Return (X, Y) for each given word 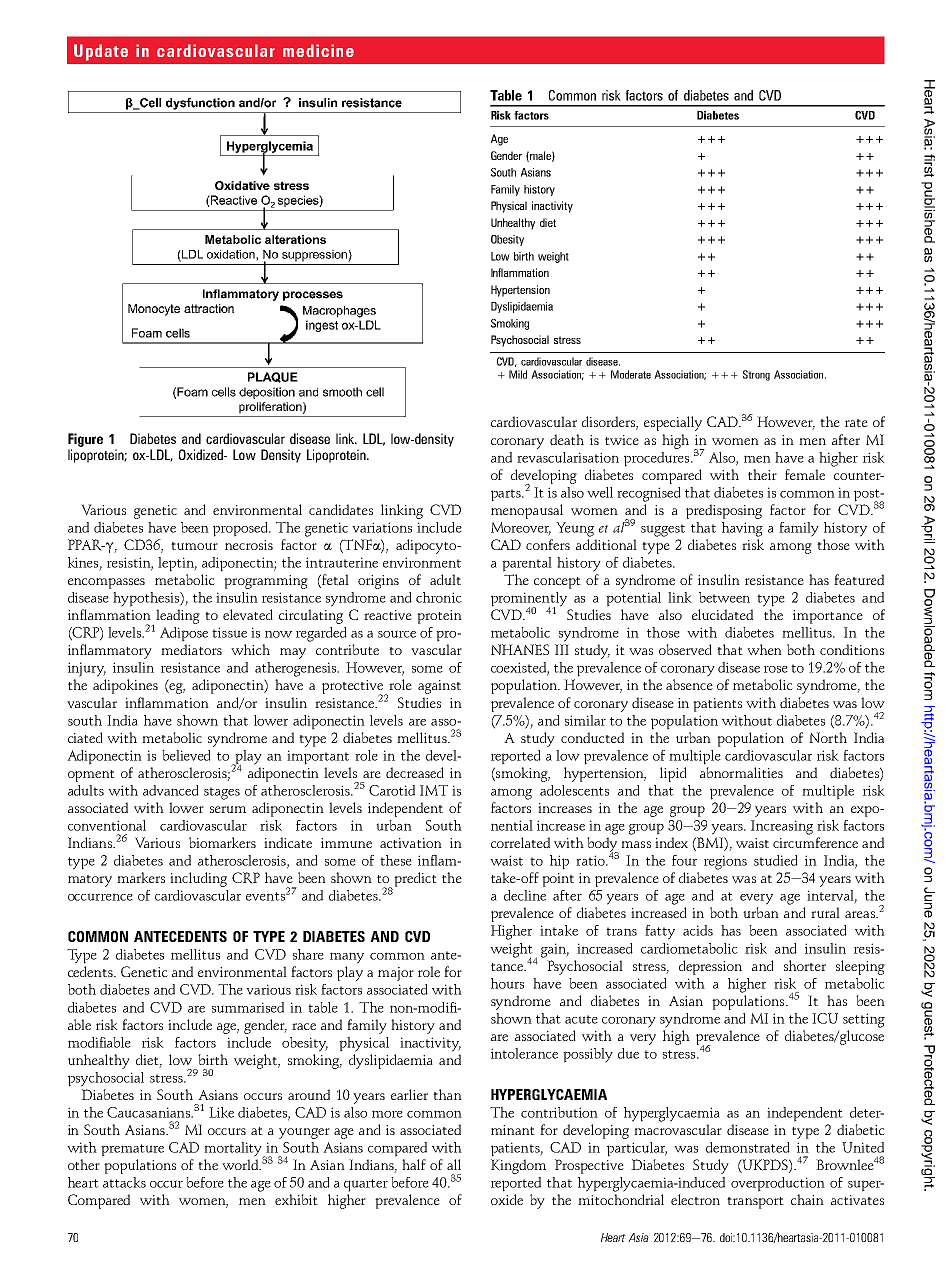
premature (132, 1150)
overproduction (778, 1184)
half (414, 1164)
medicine (318, 50)
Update (101, 52)
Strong (756, 375)
